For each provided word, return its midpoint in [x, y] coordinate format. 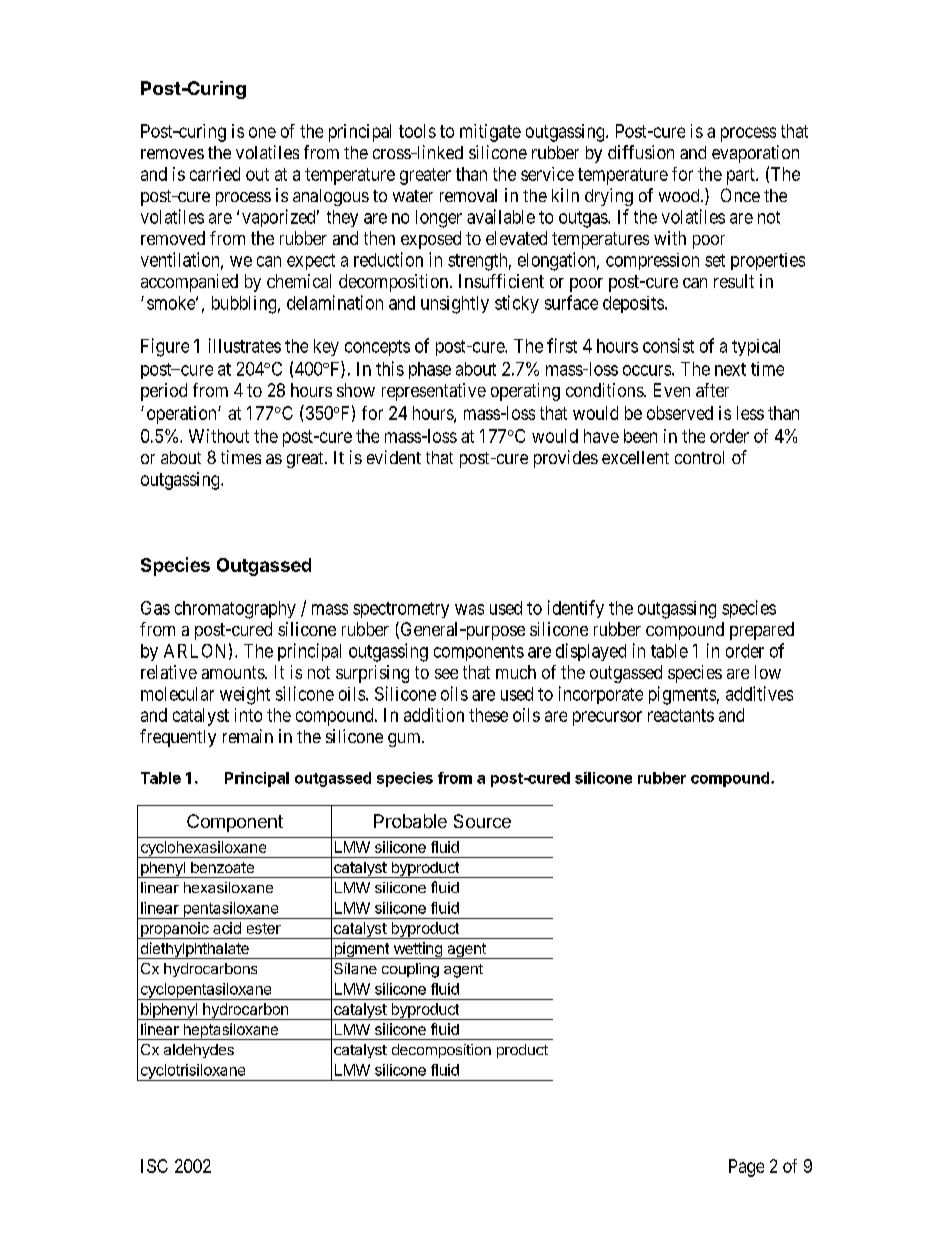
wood [680, 195]
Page [746, 1168]
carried [215, 174]
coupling [410, 970]
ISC [154, 1166]
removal [468, 195]
